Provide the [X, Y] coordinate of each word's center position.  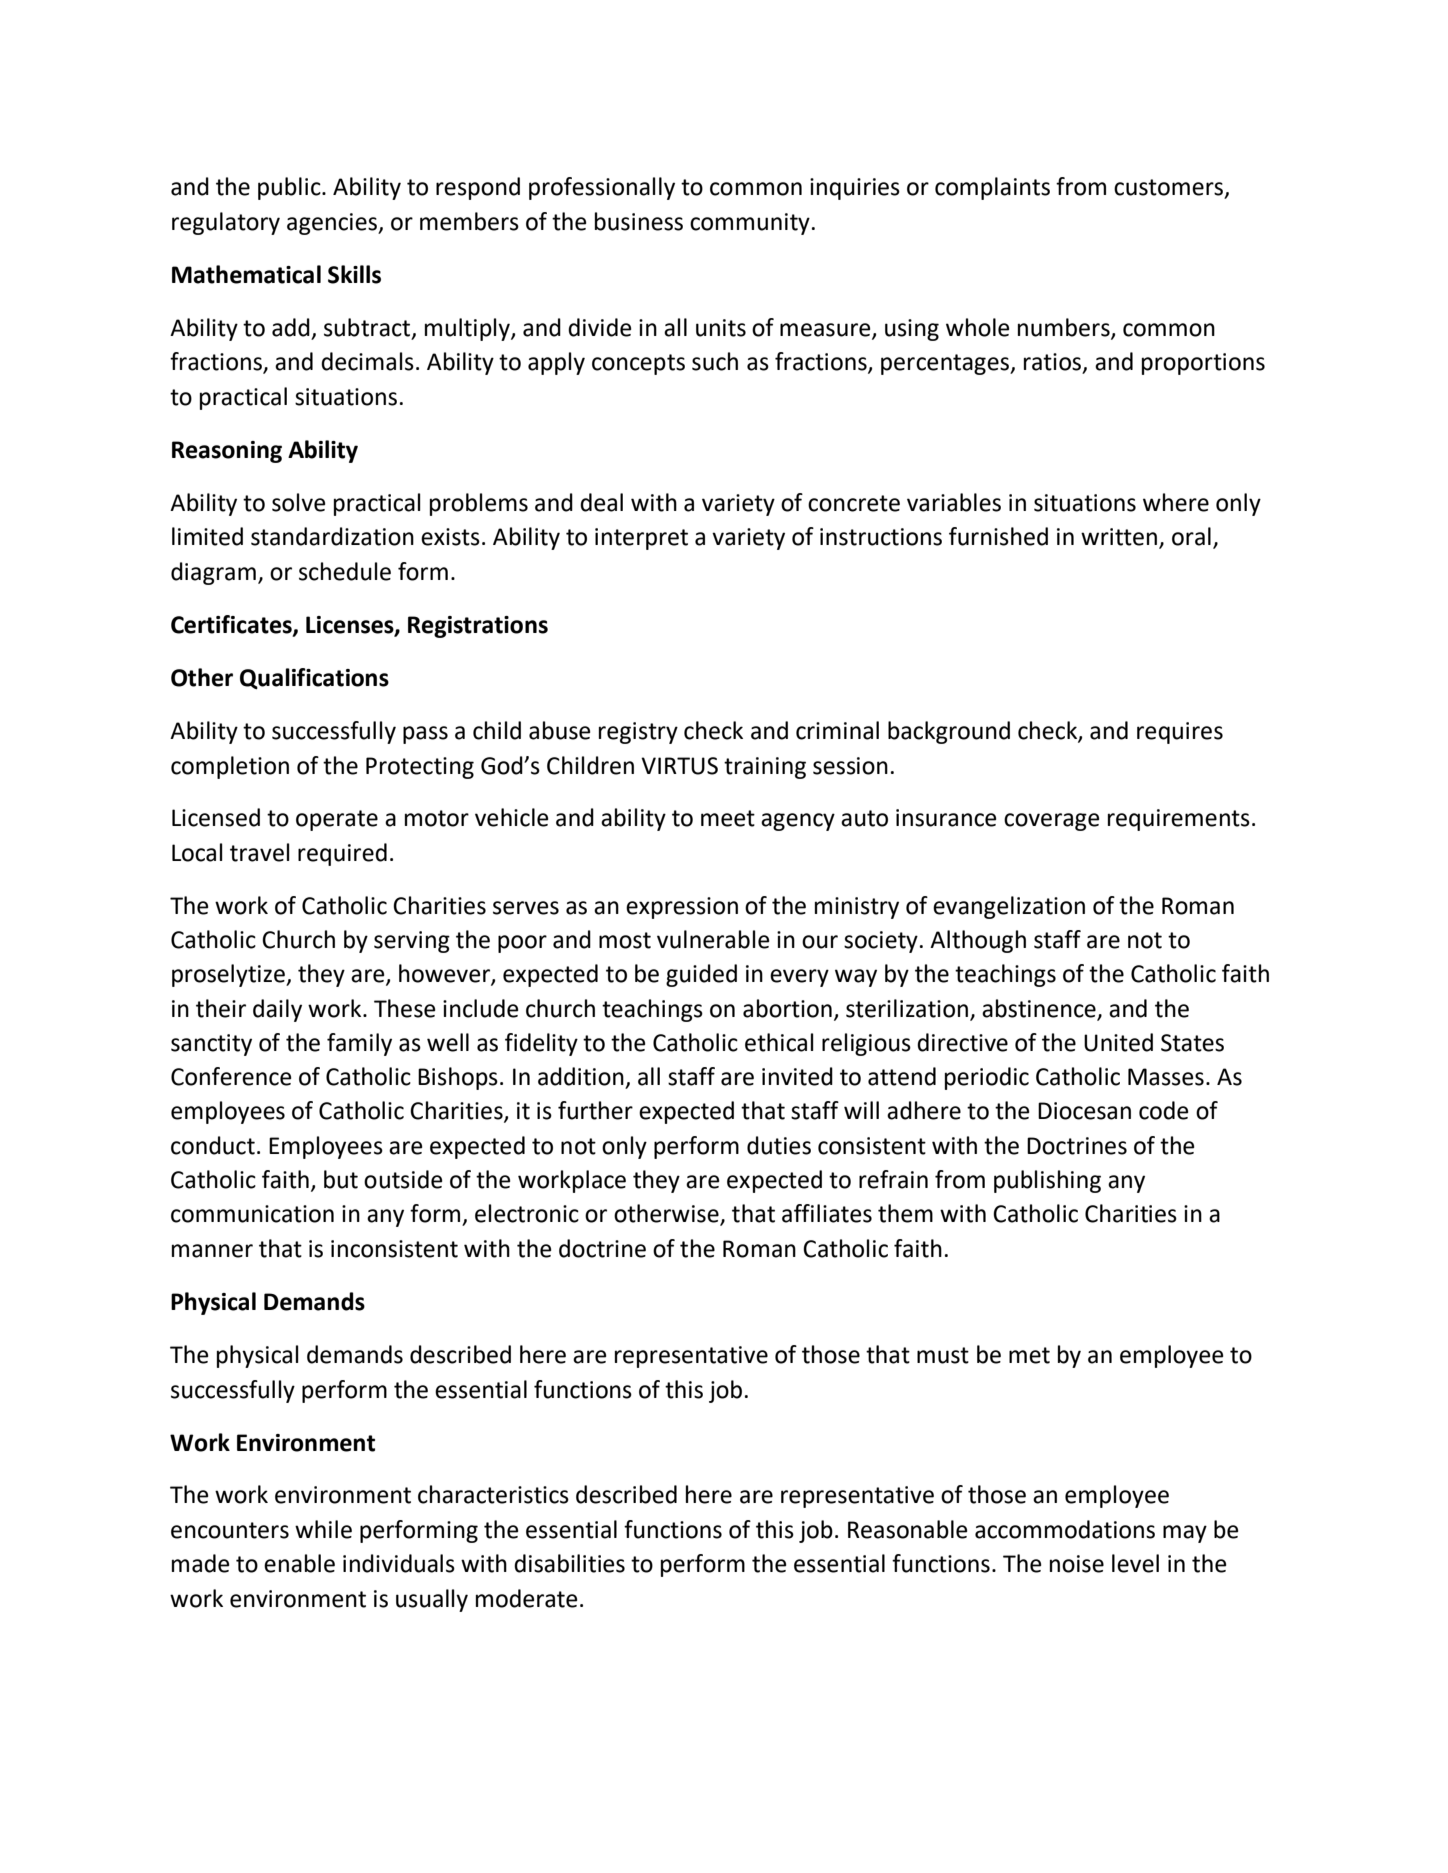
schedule [345, 571]
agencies [333, 224]
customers [1170, 188]
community [750, 224]
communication [252, 1214]
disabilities [569, 1563]
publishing [1047, 1181]
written [1120, 538]
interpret [641, 539]
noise [1077, 1564]
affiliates [827, 1213]
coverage [1051, 822]
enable [299, 1563]
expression [682, 908]
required [342, 854]
